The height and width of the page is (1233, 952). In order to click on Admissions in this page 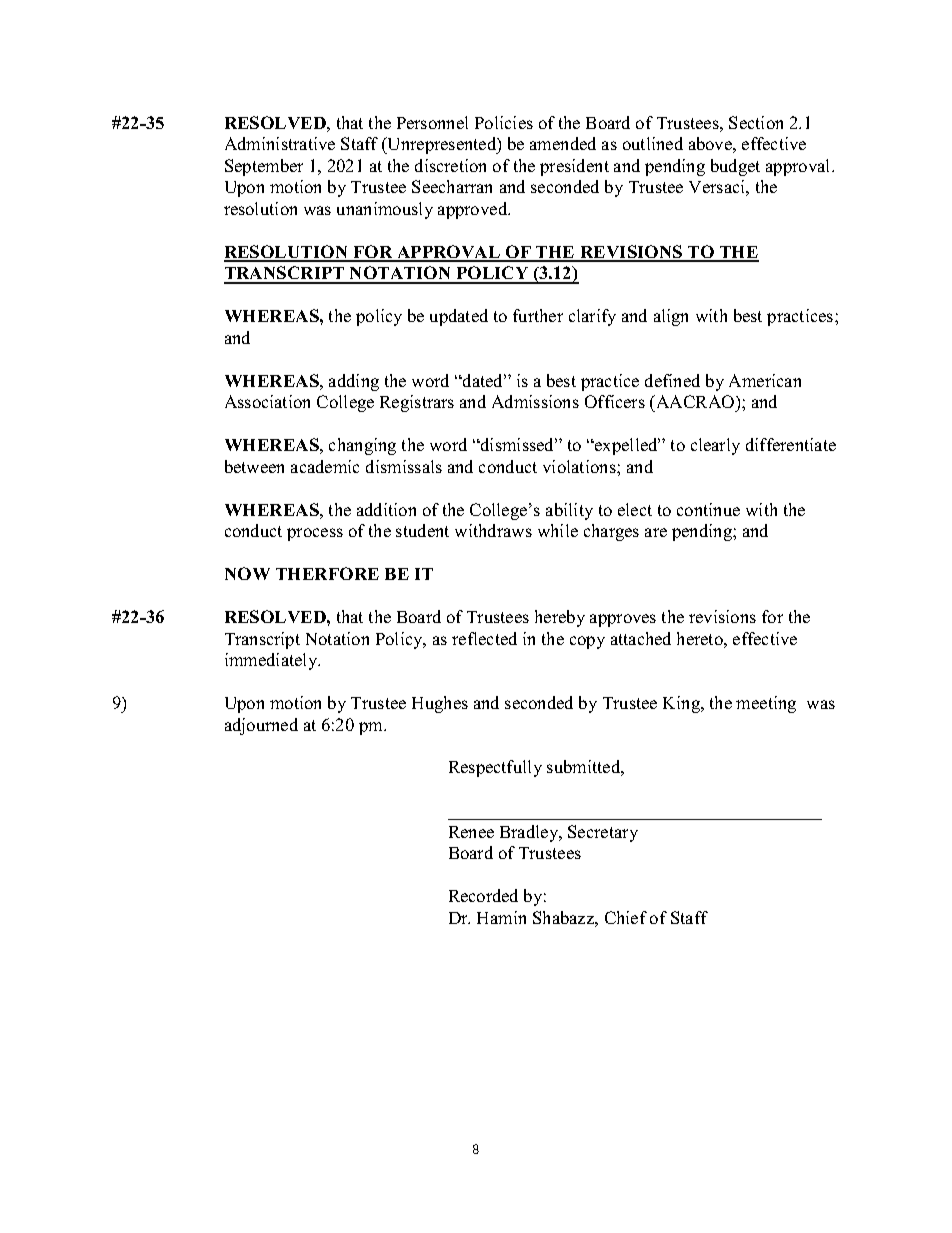, I will do `click(535, 401)`.
